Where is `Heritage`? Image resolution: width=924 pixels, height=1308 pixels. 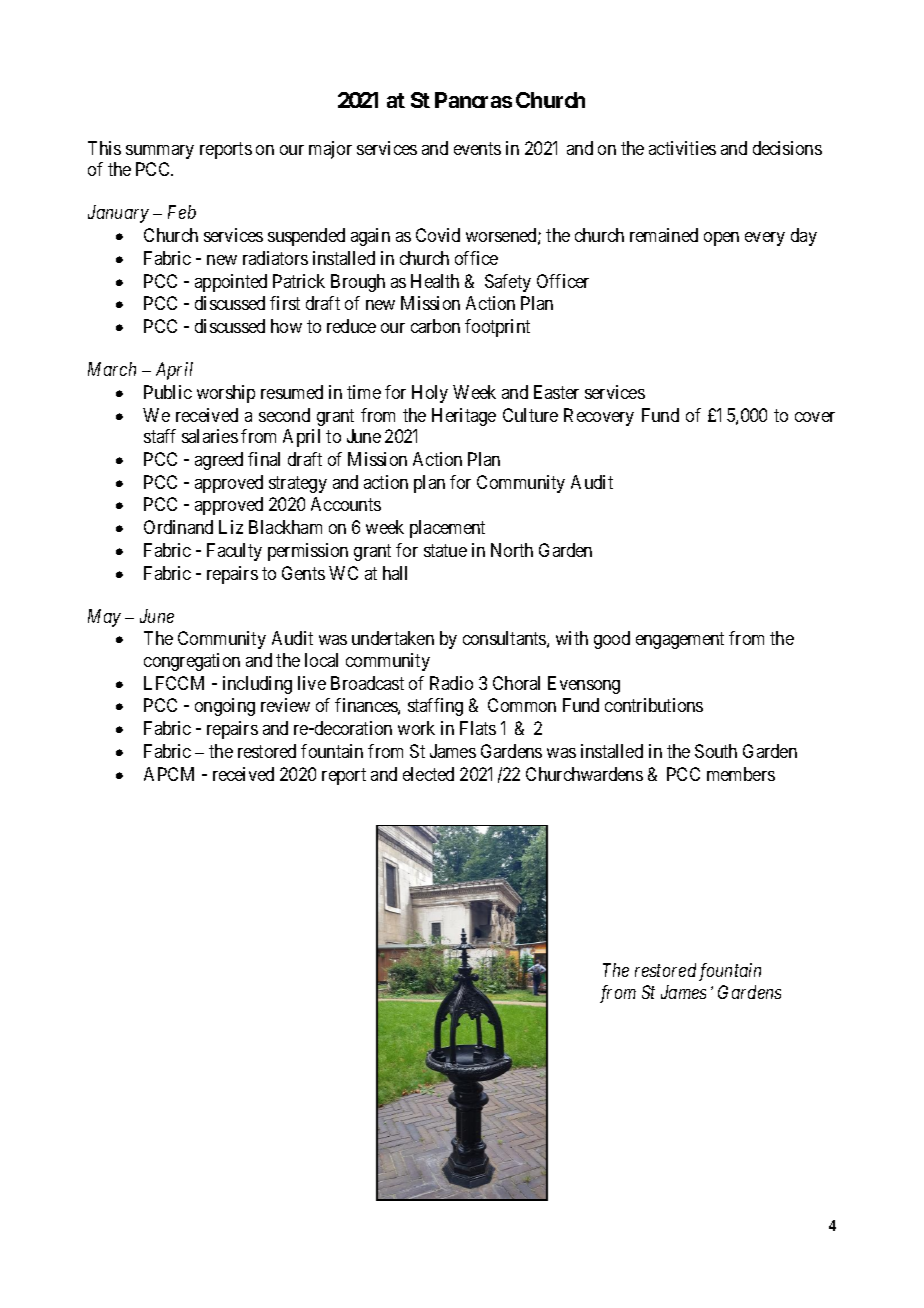 Heritage is located at coordinates (464, 417).
